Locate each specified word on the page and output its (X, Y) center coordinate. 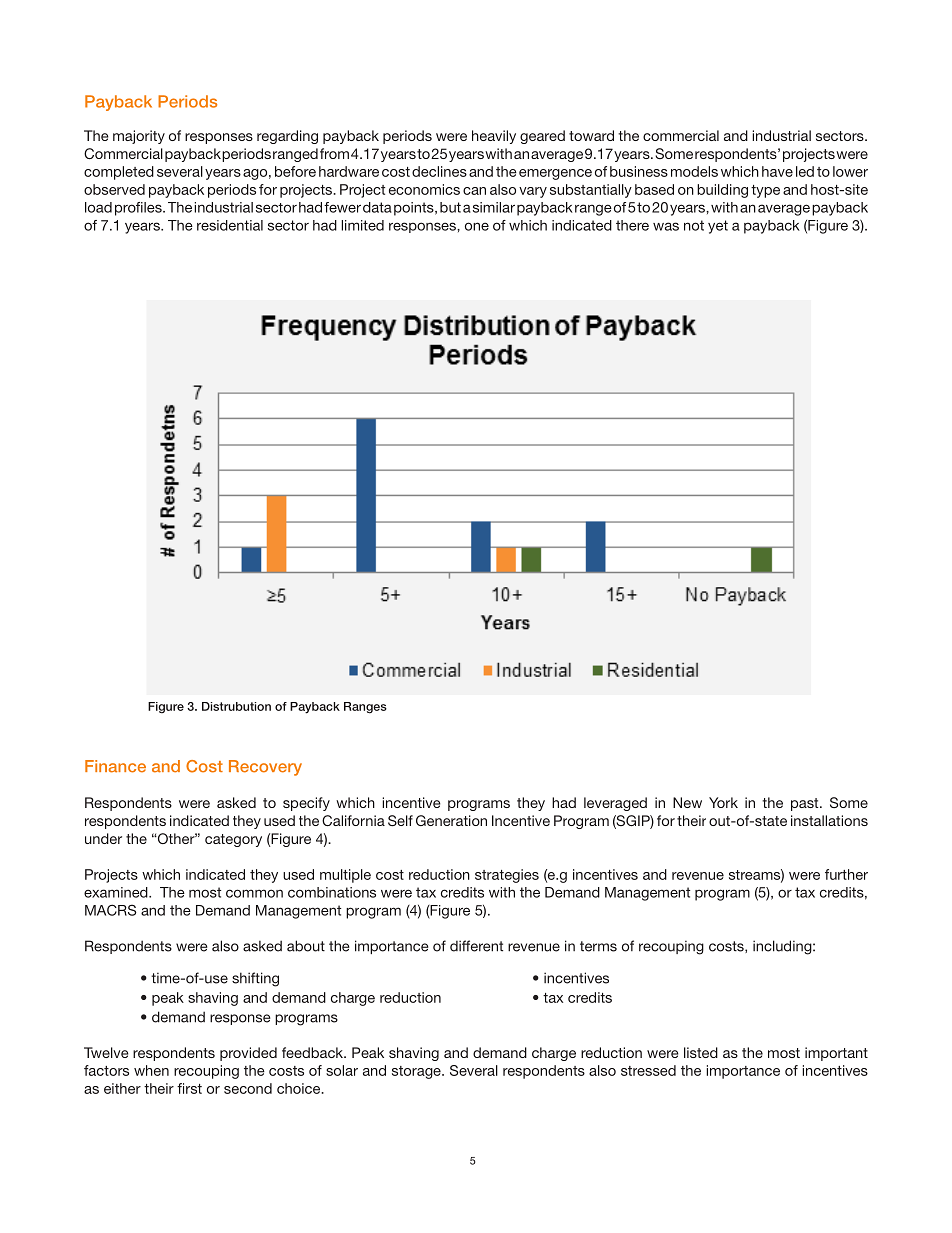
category (233, 840)
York (723, 802)
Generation (451, 820)
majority (139, 137)
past (806, 804)
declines (439, 171)
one (477, 226)
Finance (115, 766)
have (777, 171)
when (151, 1070)
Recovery (265, 768)
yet (718, 227)
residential (230, 225)
